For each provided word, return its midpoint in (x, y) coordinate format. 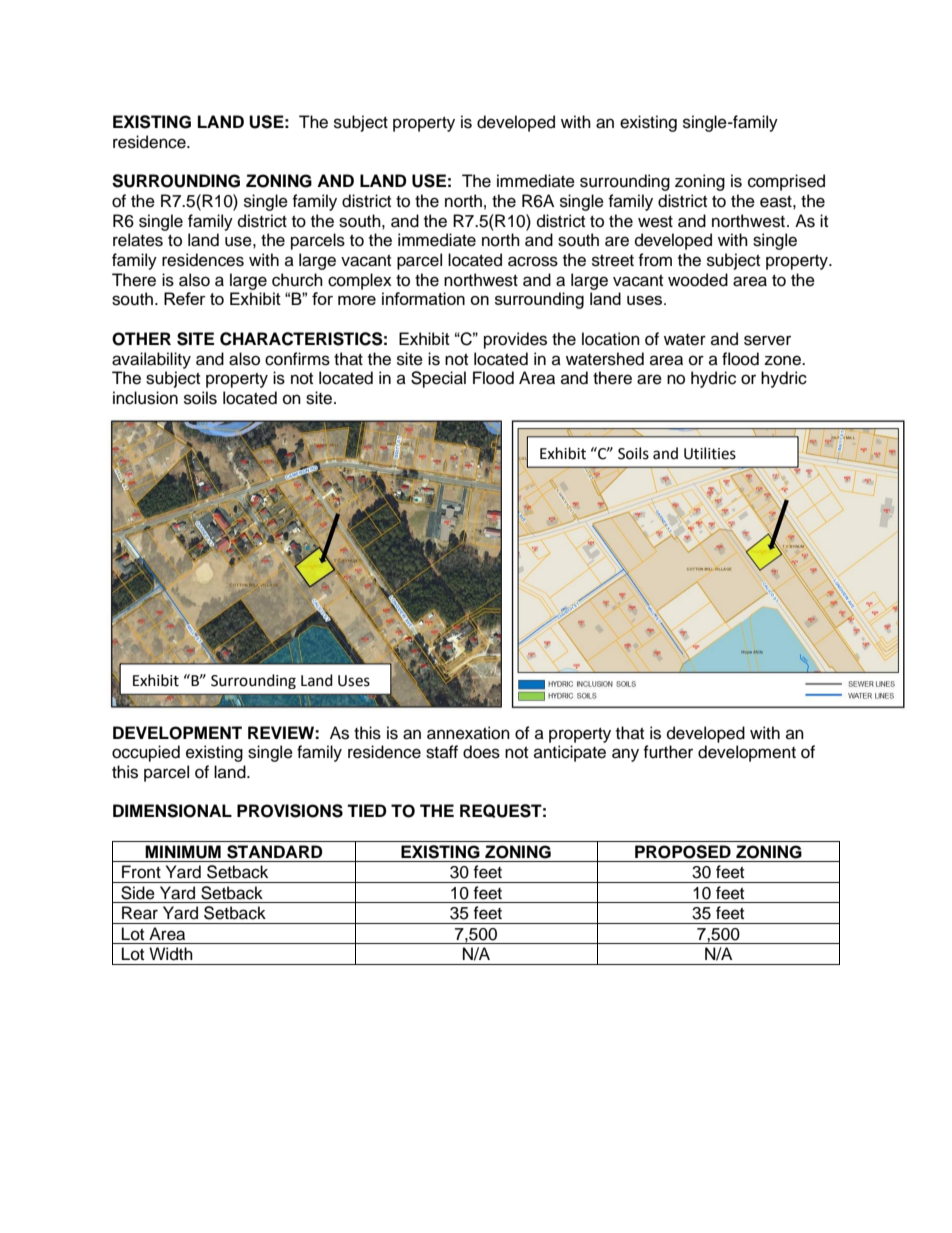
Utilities (710, 453)
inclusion (145, 398)
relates (138, 240)
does (481, 752)
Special (438, 379)
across (533, 261)
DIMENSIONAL (172, 811)
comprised (786, 182)
